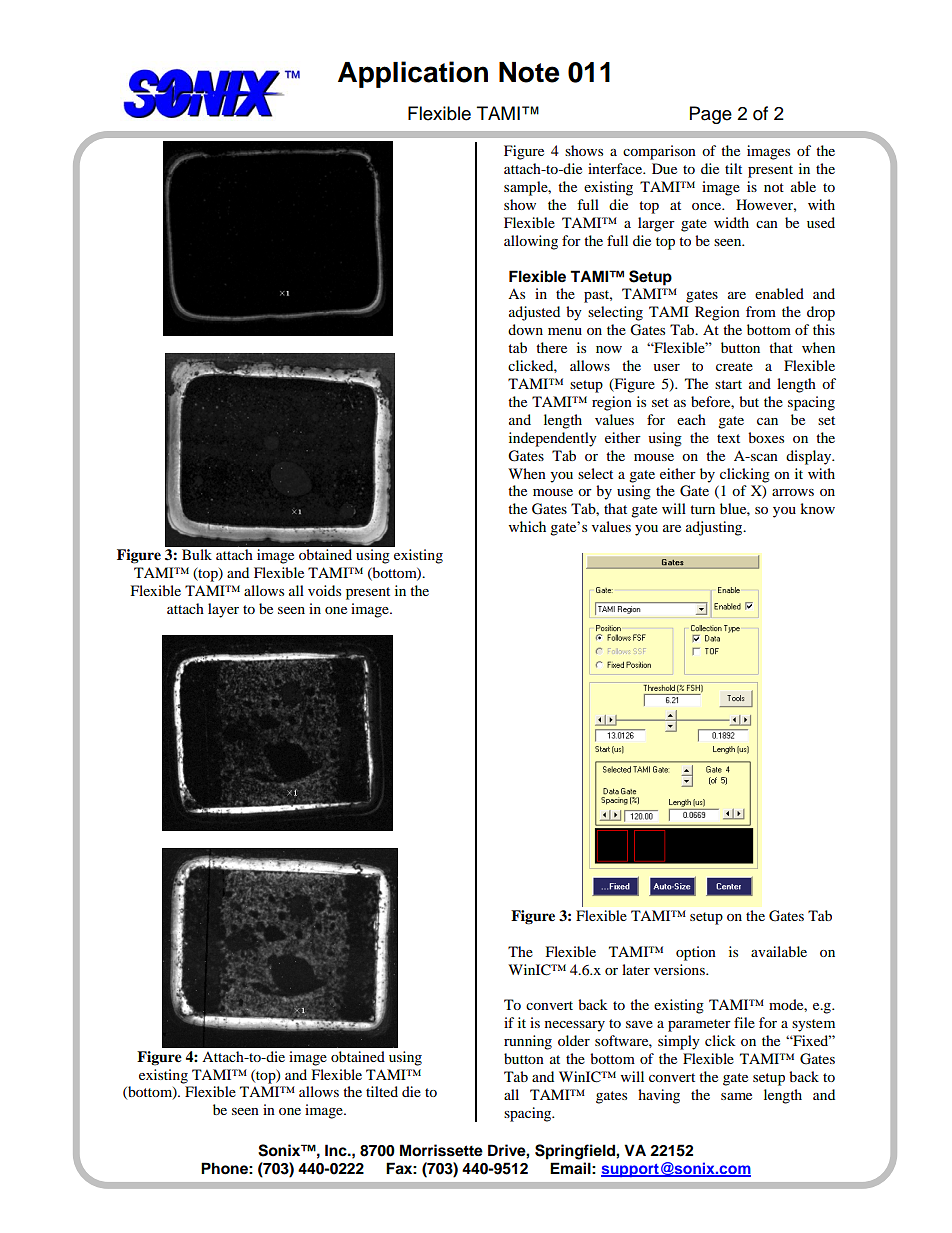 The image size is (952, 1233). What do you see at coordinates (529, 72) in the screenshot?
I see `Note` at bounding box center [529, 72].
